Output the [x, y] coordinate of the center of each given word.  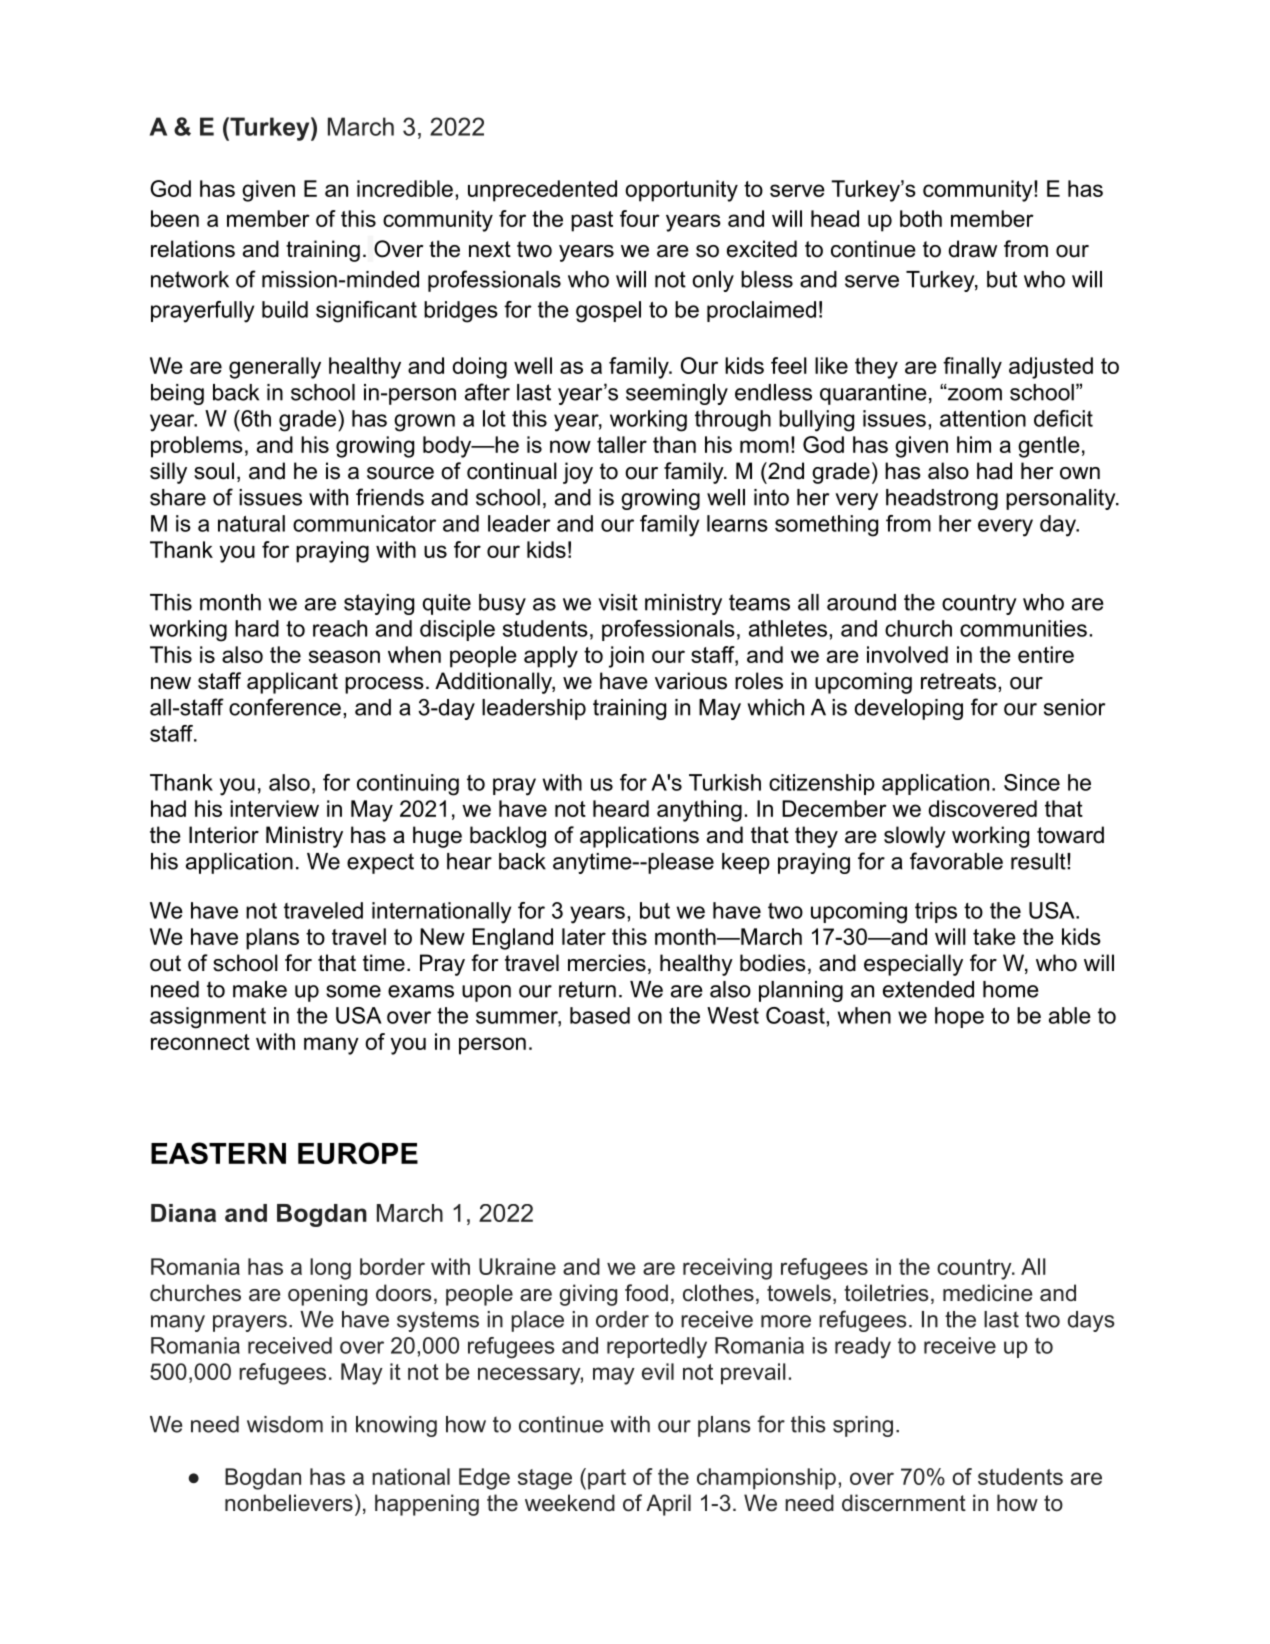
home [1011, 989]
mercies [607, 963]
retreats [958, 681]
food [646, 1293]
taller [622, 444]
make [260, 989]
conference [285, 707]
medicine [987, 1293]
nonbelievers [289, 1503]
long [330, 1269]
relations [193, 249]
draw [973, 249]
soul [214, 471]
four [640, 218]
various [691, 681]
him [974, 444]
